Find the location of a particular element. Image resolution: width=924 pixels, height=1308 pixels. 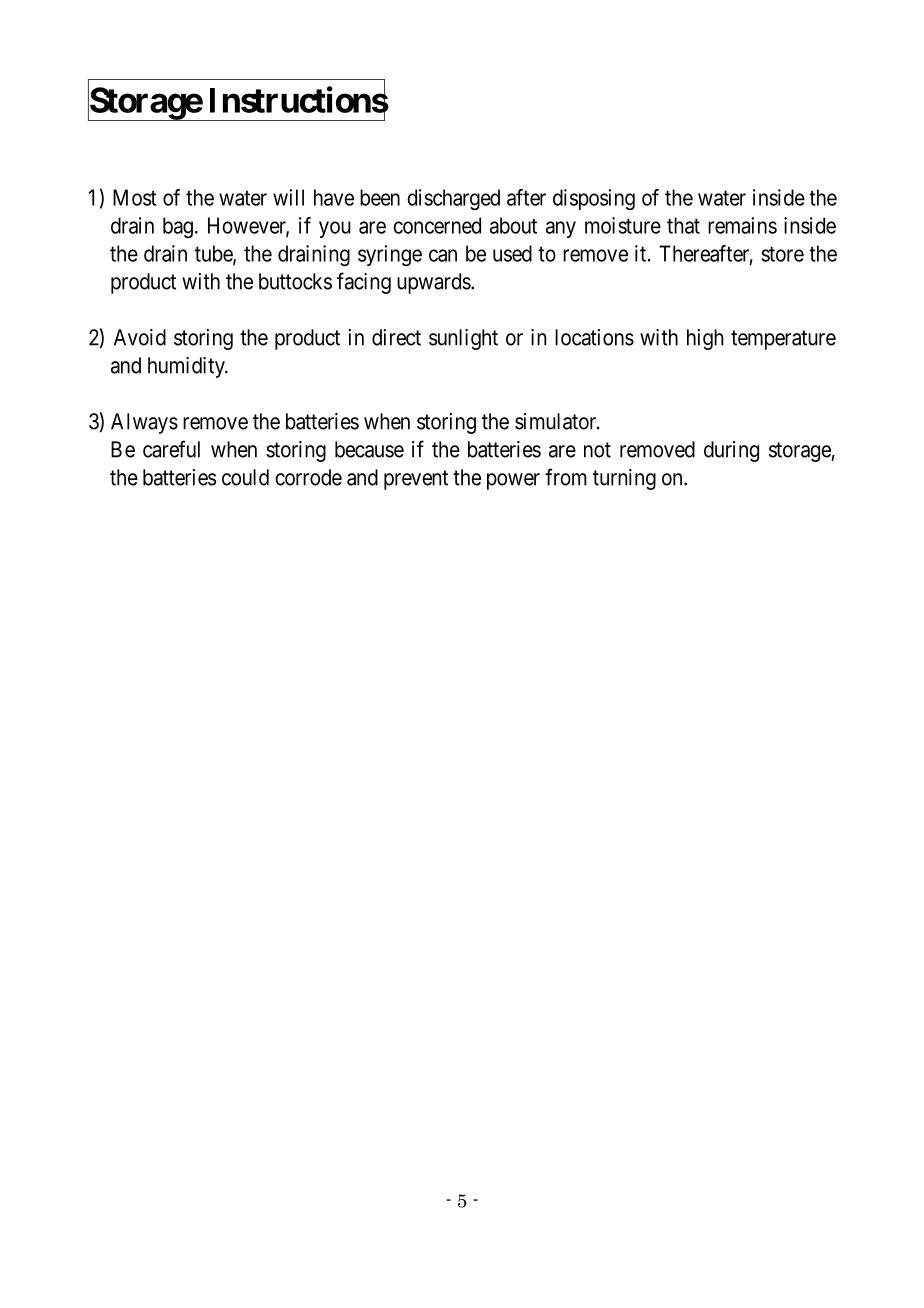

Avoid is located at coordinates (140, 337).
